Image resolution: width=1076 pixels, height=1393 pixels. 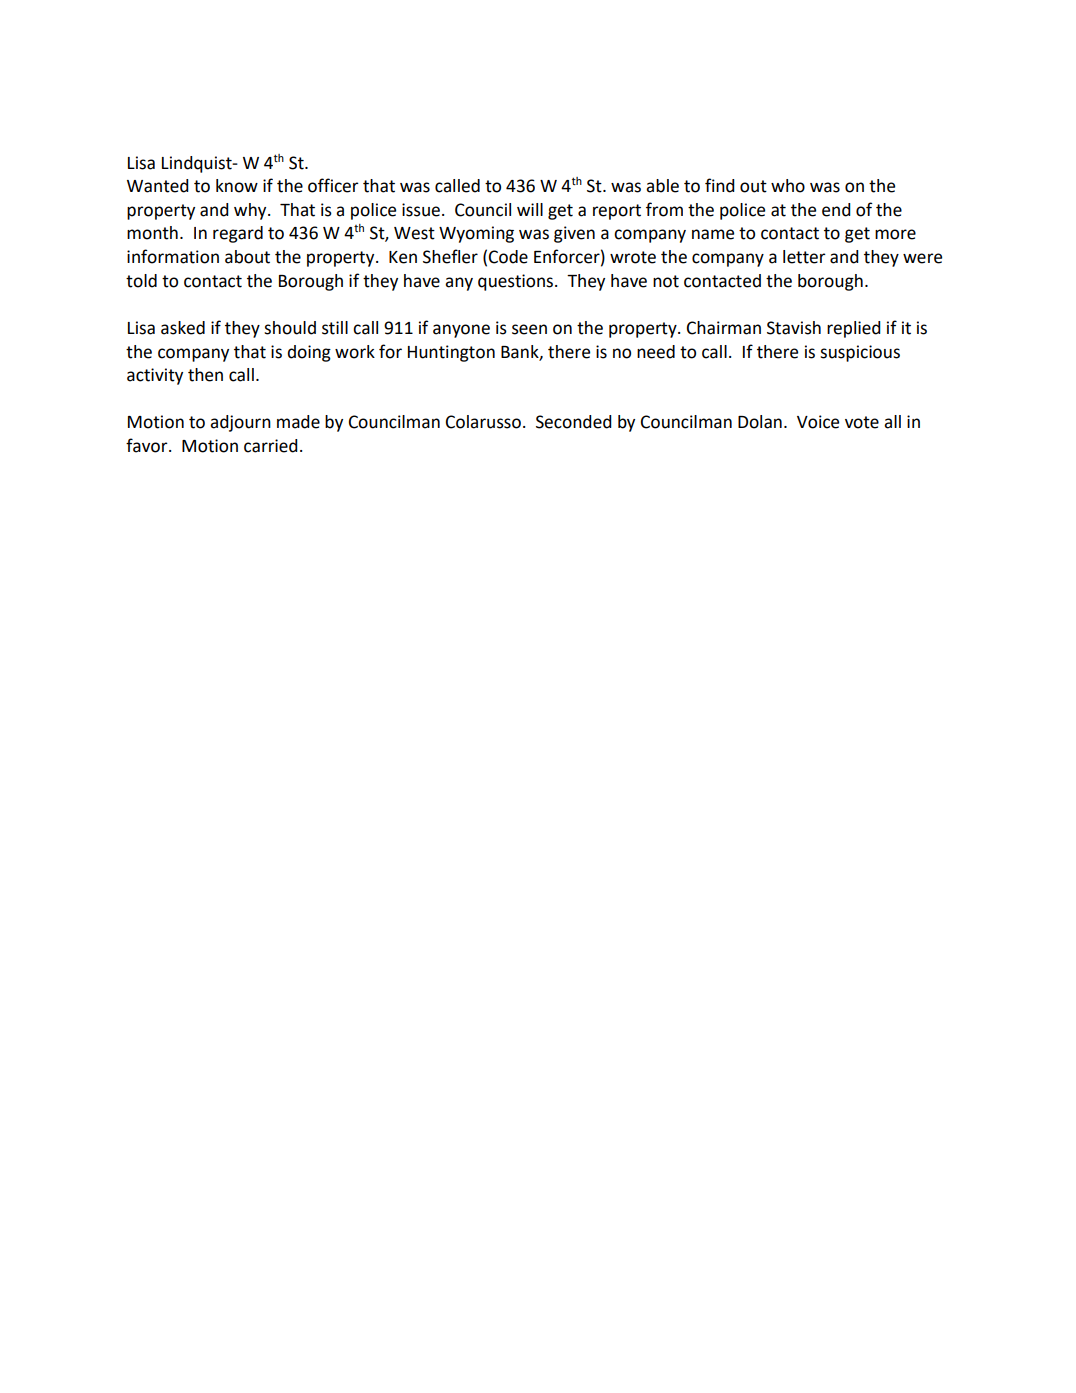 What do you see at coordinates (860, 353) in the screenshot?
I see `suspicious` at bounding box center [860, 353].
